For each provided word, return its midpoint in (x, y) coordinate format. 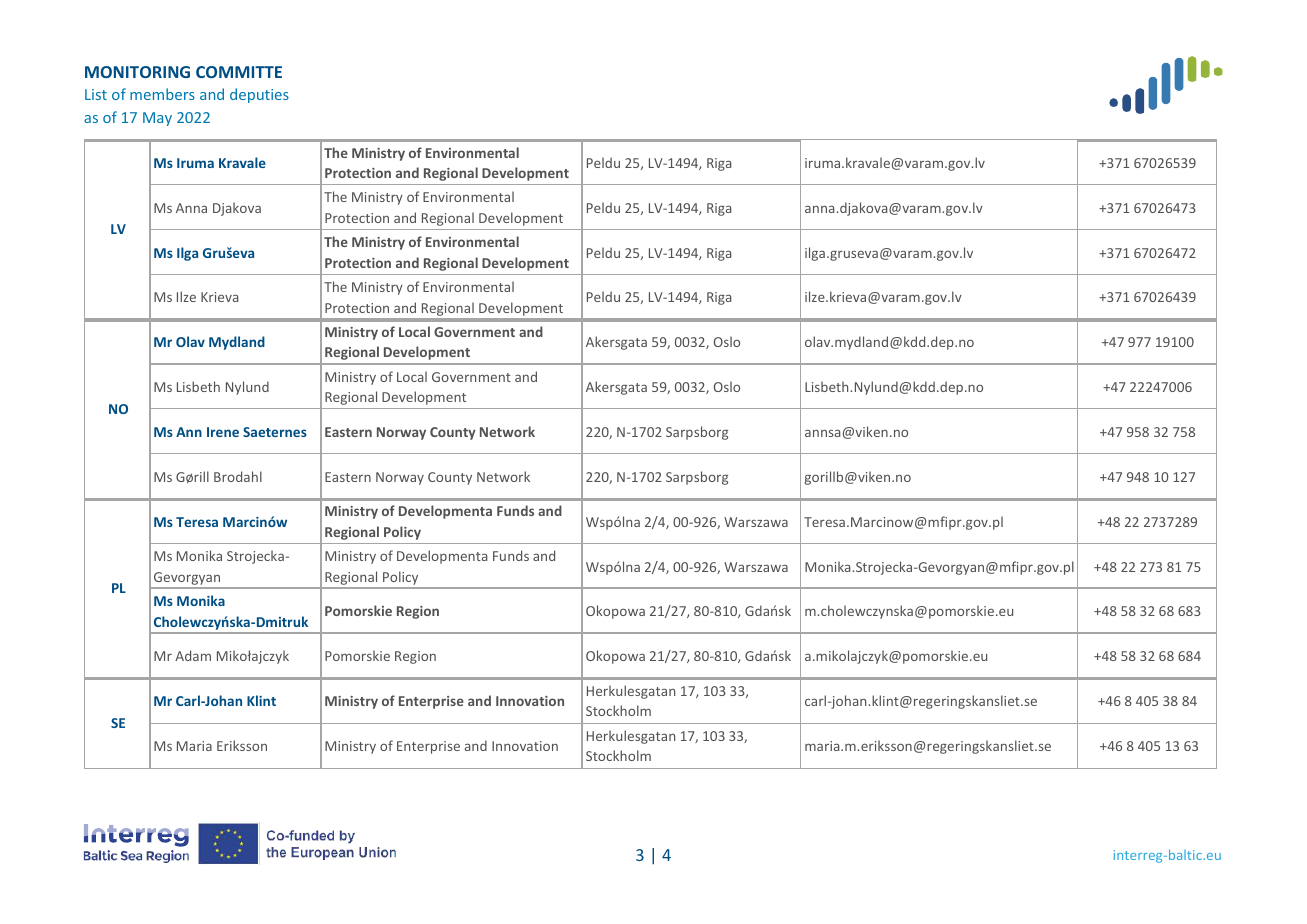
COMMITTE (239, 72)
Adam (193, 655)
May (157, 119)
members (162, 94)
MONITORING (137, 72)
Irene (223, 432)
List (96, 94)
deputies (259, 95)
